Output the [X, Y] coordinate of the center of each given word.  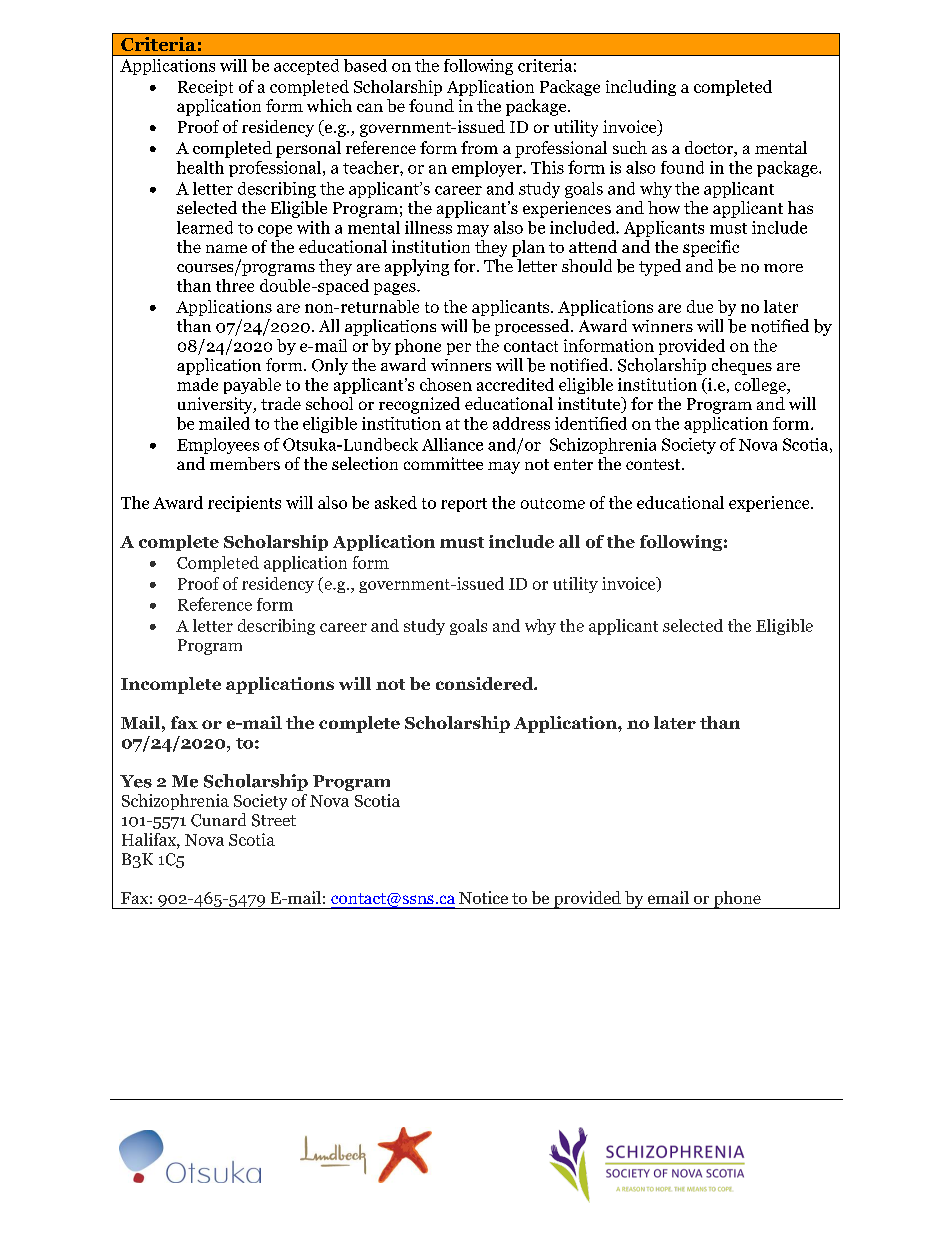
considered [485, 683]
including [641, 88]
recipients [244, 504]
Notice [483, 897]
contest [654, 464]
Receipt [205, 88]
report [464, 505]
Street [274, 820]
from [479, 147]
